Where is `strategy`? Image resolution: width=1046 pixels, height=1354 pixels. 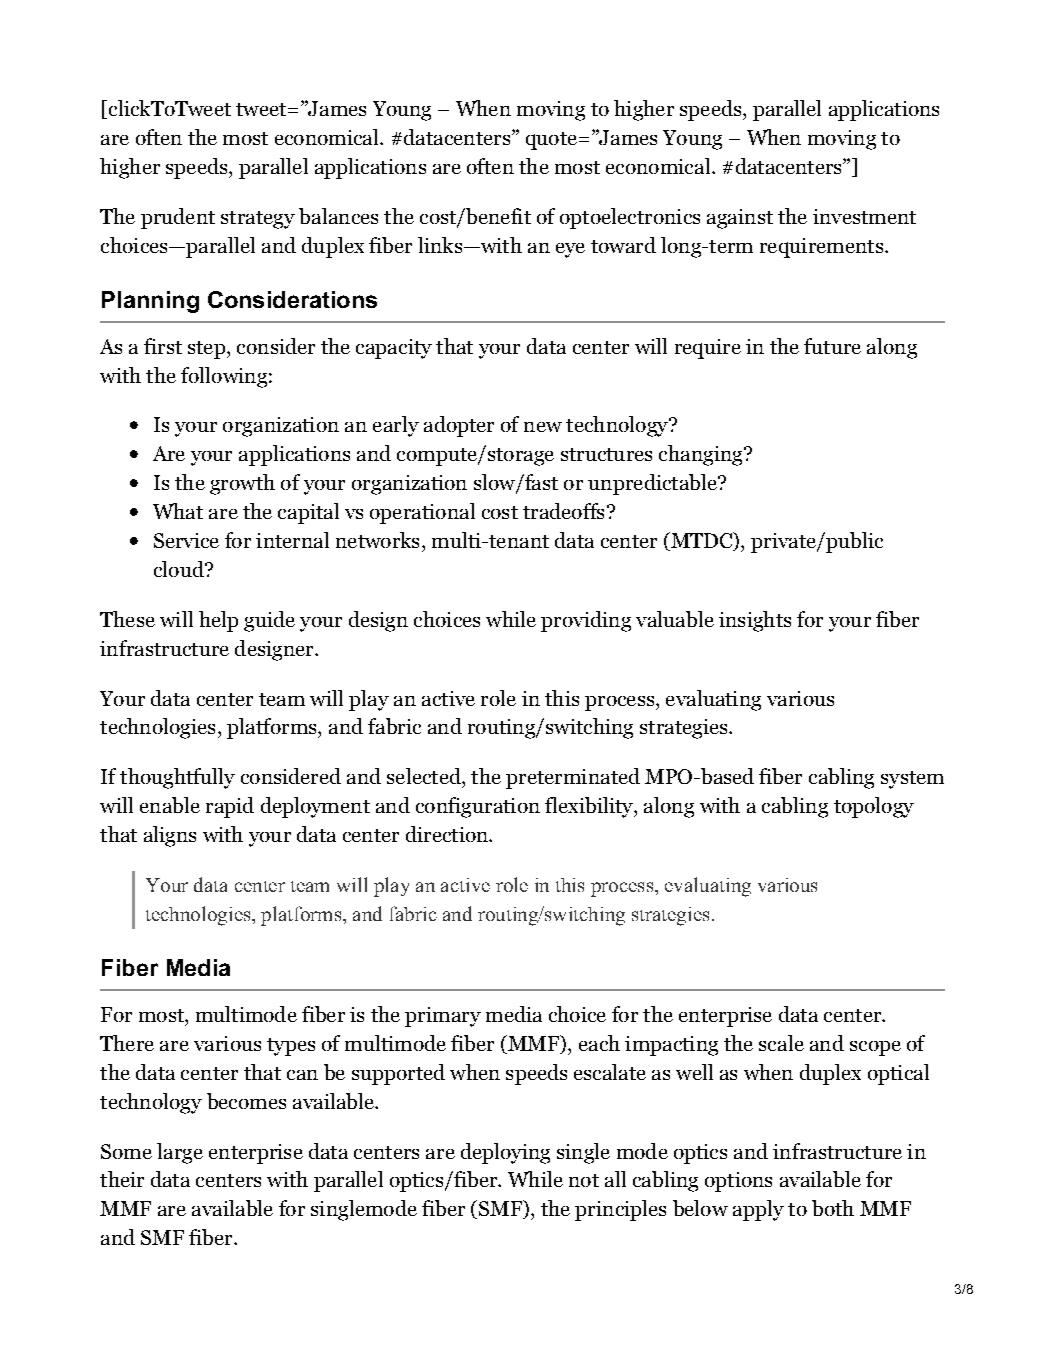
strategy is located at coordinates (258, 220).
